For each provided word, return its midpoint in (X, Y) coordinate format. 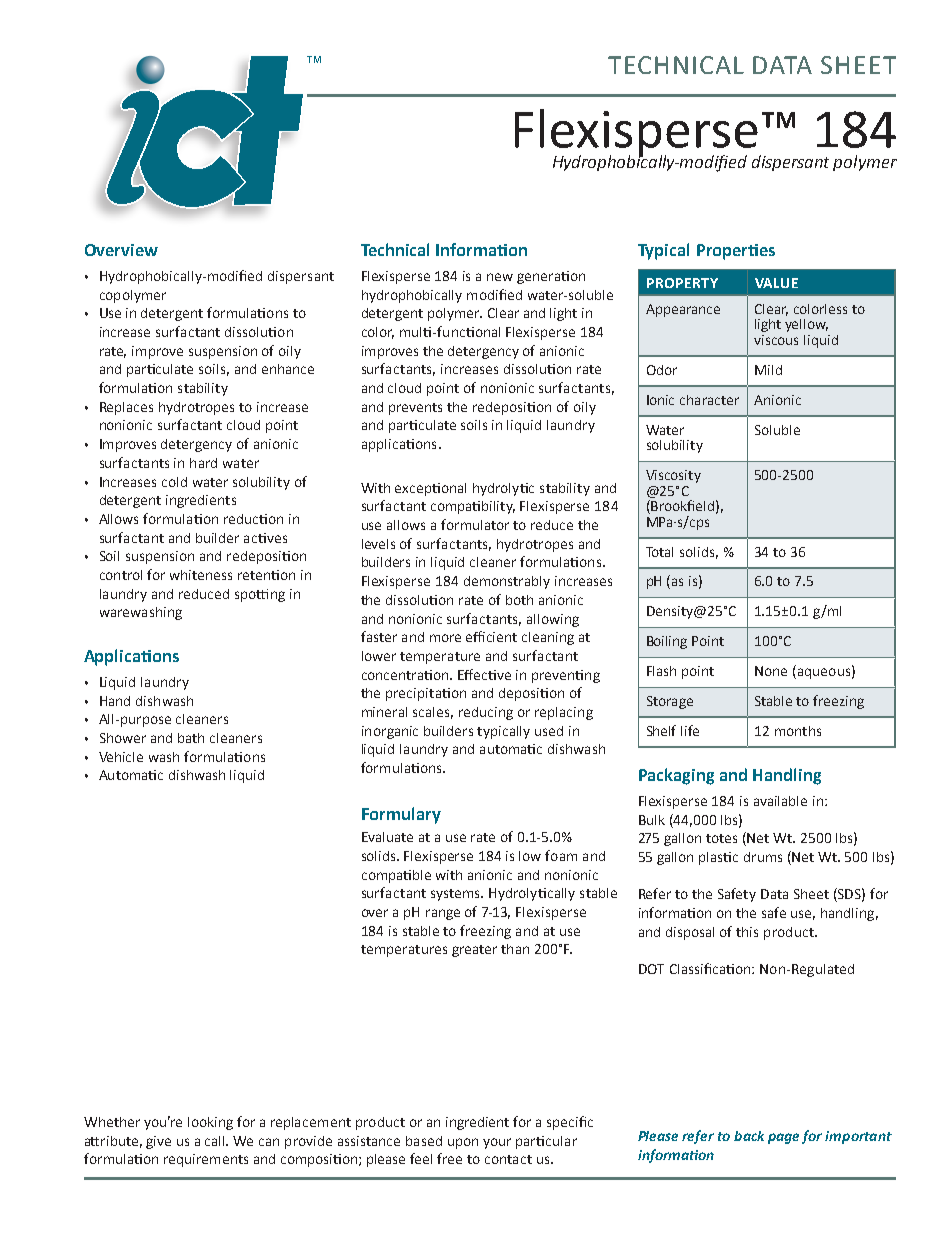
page (783, 1138)
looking (210, 1123)
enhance (288, 369)
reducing (486, 713)
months (798, 731)
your (497, 1143)
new (500, 277)
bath (191, 738)
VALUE (776, 283)
